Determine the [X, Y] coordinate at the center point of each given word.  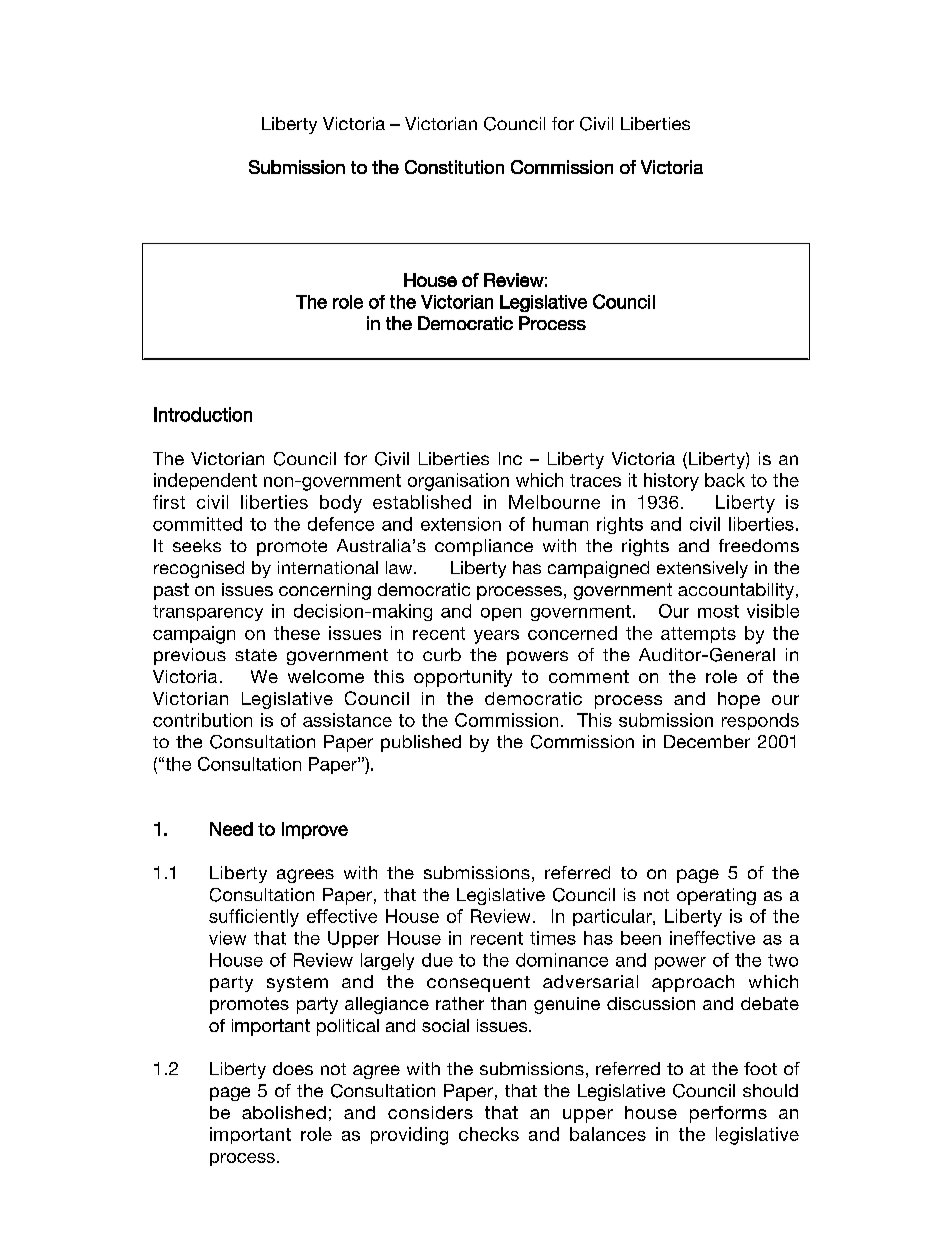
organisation [458, 482]
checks [489, 1134]
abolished [284, 1112]
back [725, 480]
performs [728, 1114]
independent [205, 481]
